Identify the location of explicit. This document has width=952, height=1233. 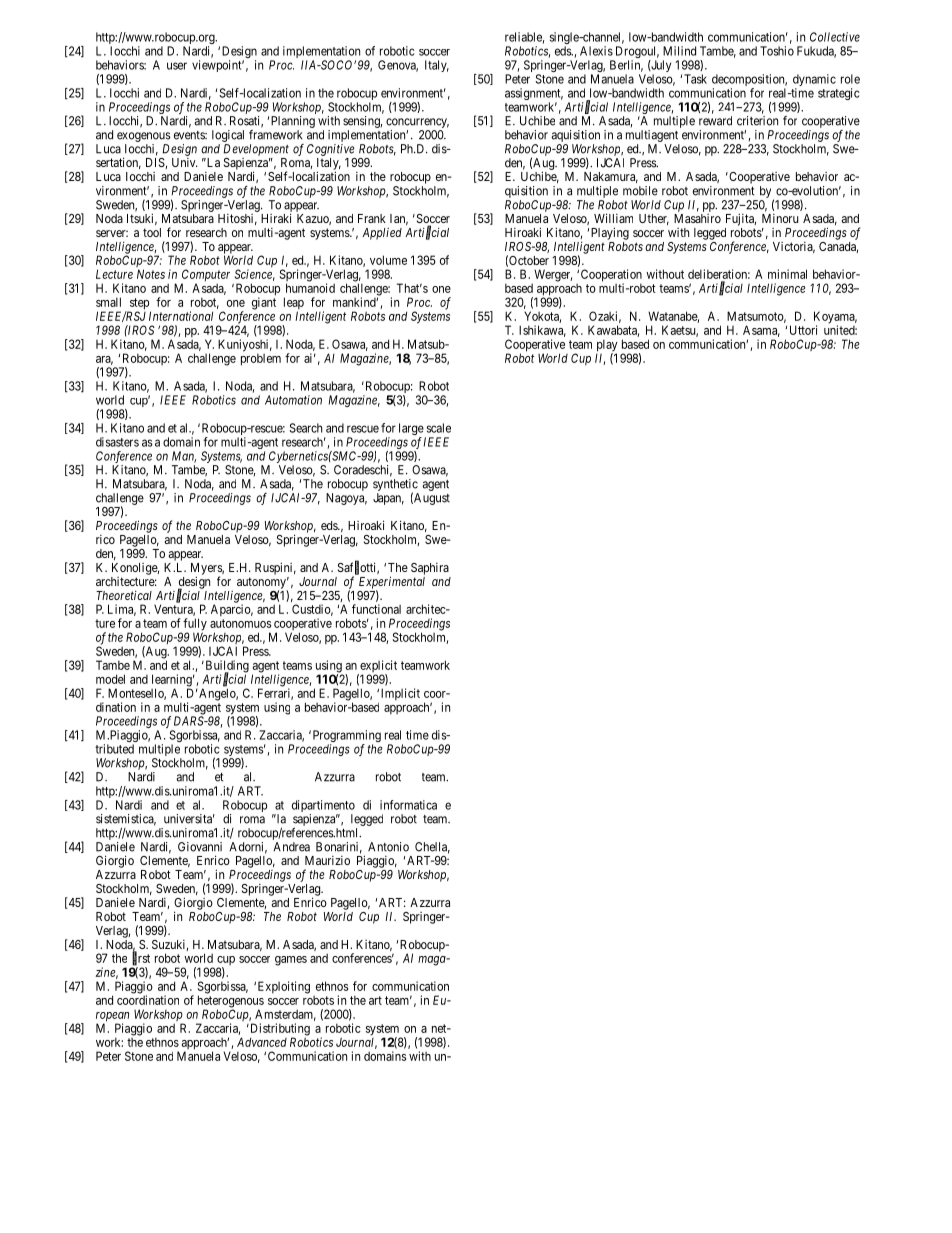
(377, 667).
